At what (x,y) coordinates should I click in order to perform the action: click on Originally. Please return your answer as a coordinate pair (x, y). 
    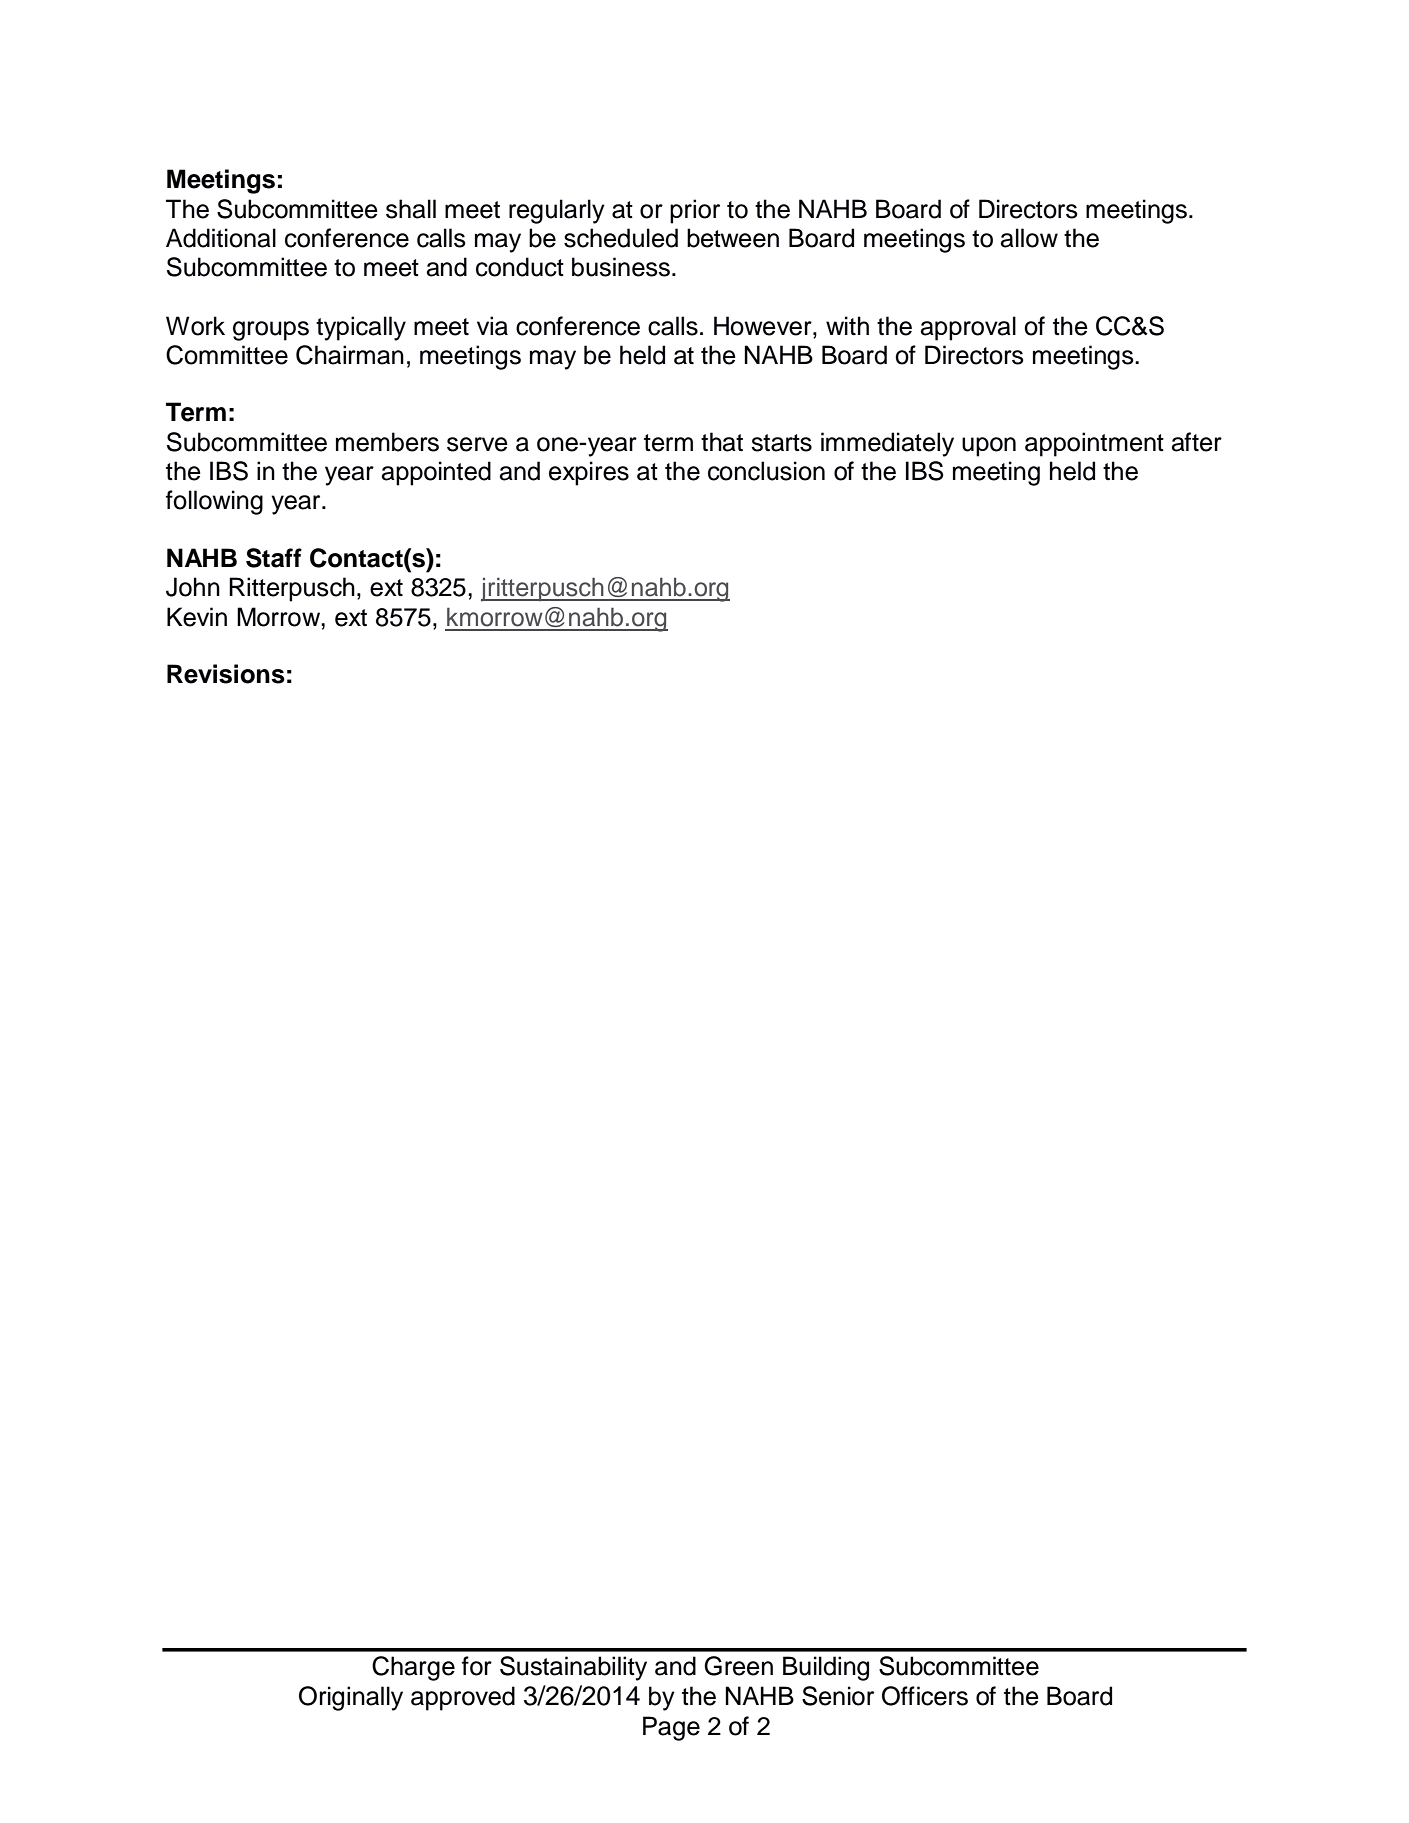
    Looking at the image, I should click on (351, 1698).
